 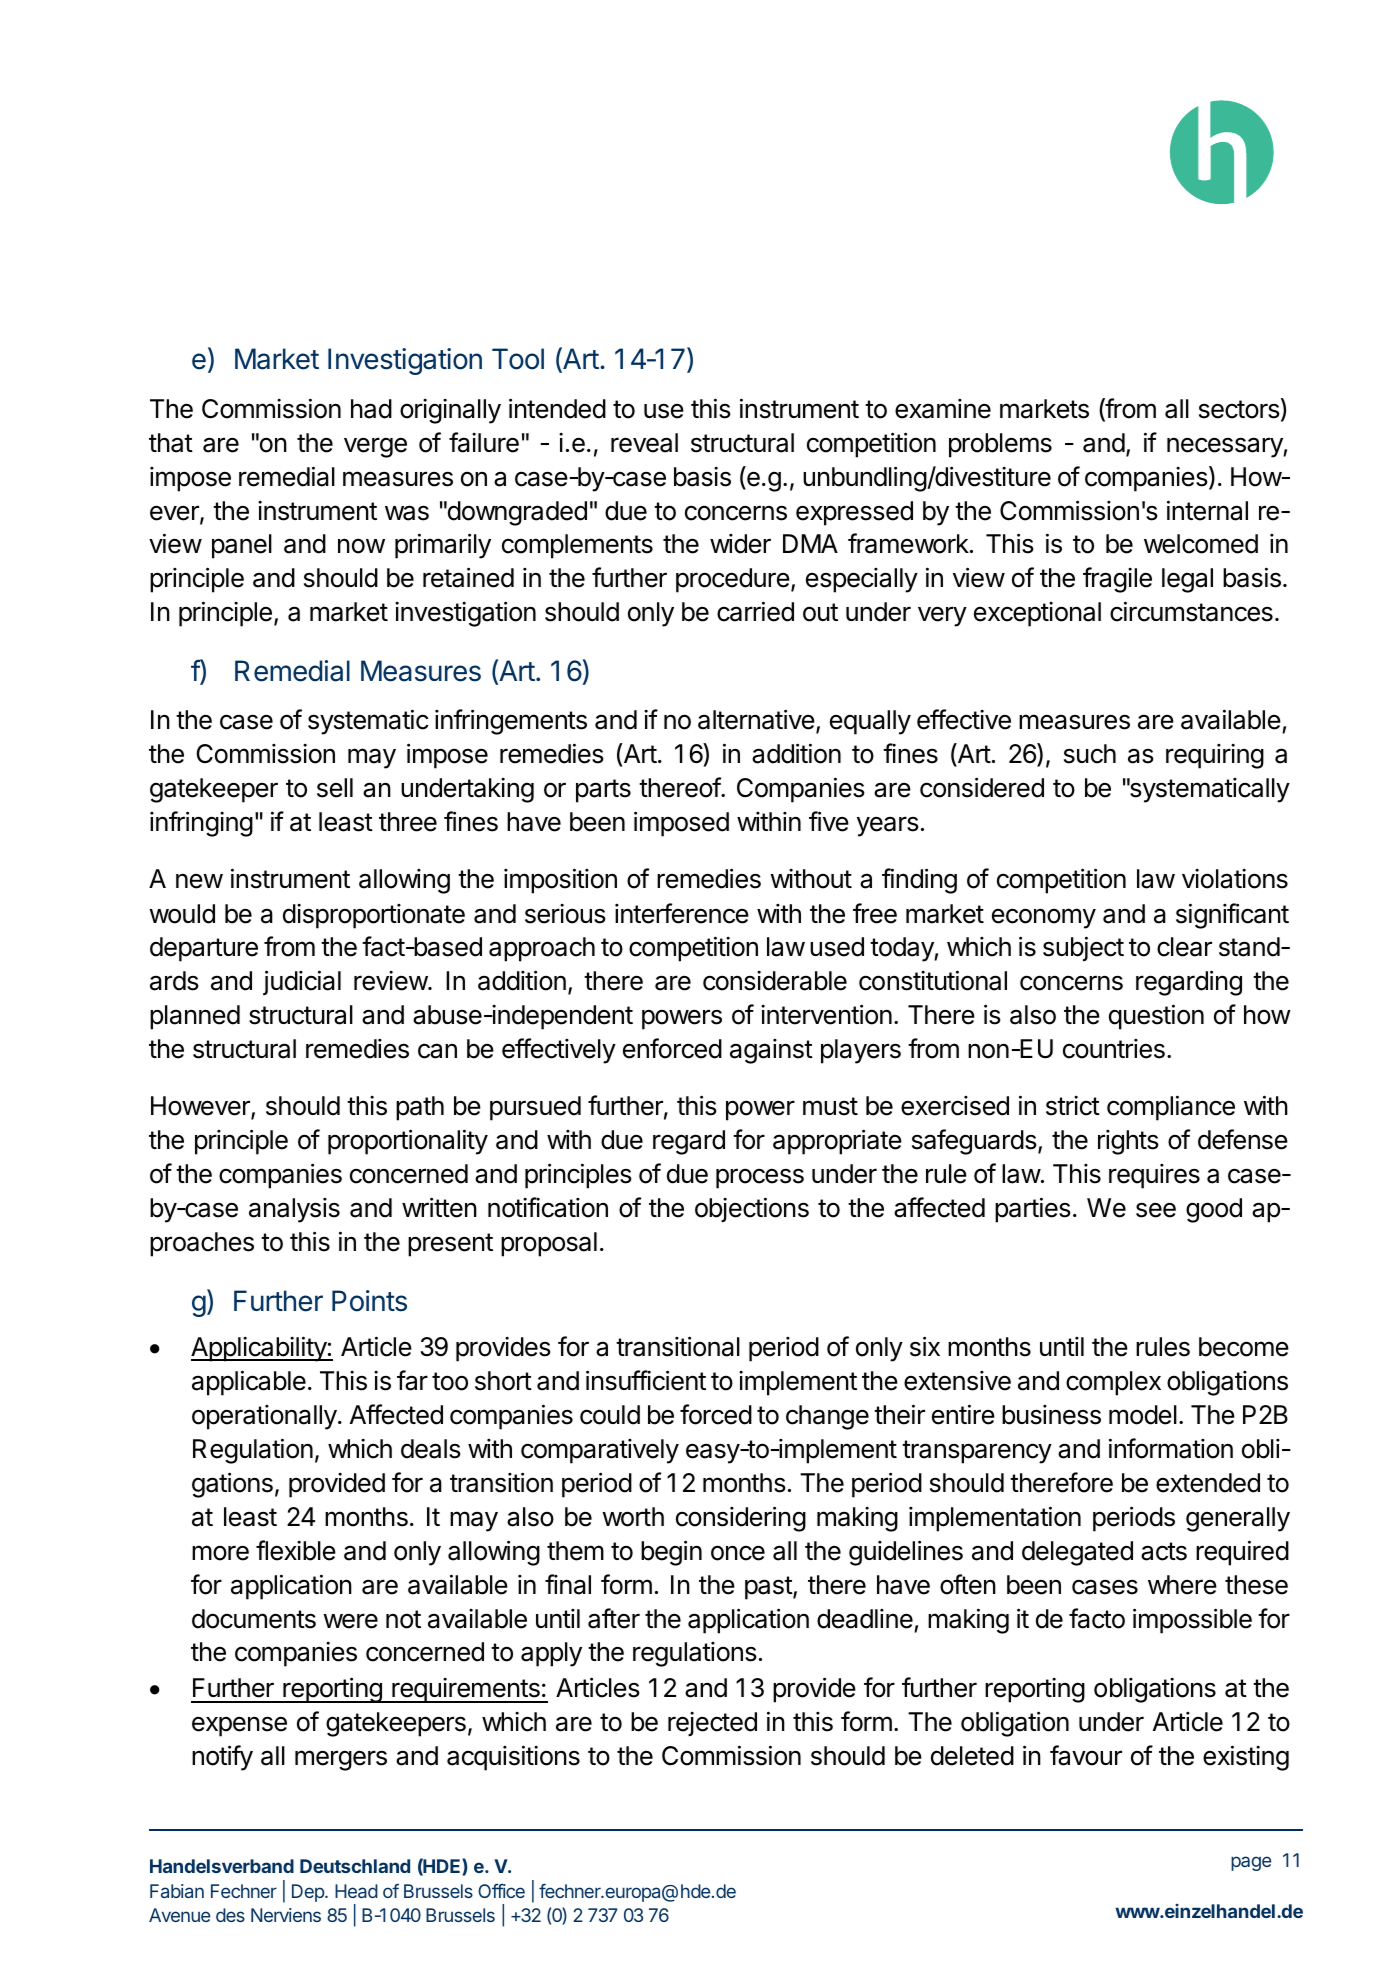 I want to click on had, so click(x=371, y=409).
